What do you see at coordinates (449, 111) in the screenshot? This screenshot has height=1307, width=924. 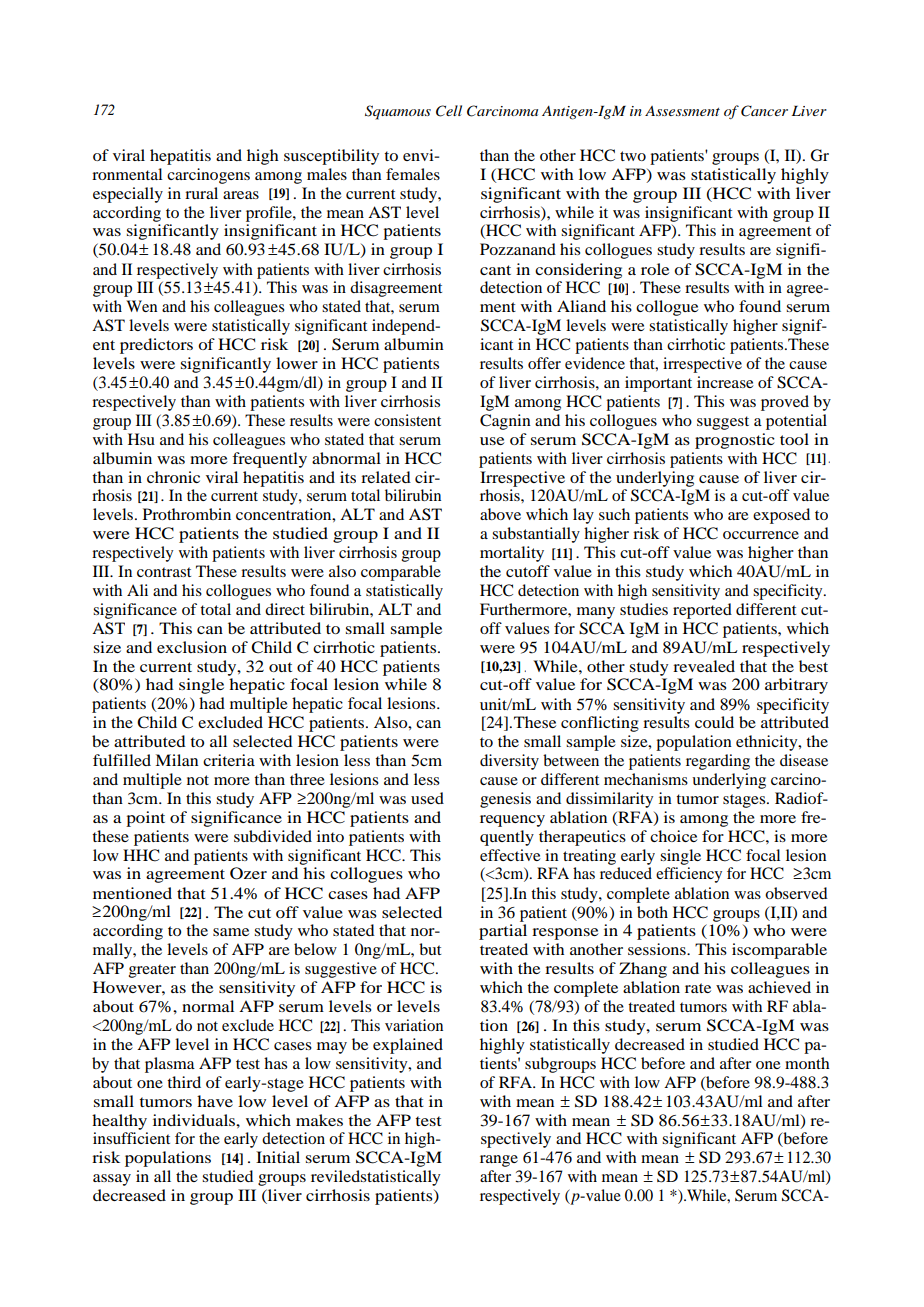 I see `Cell` at bounding box center [449, 111].
